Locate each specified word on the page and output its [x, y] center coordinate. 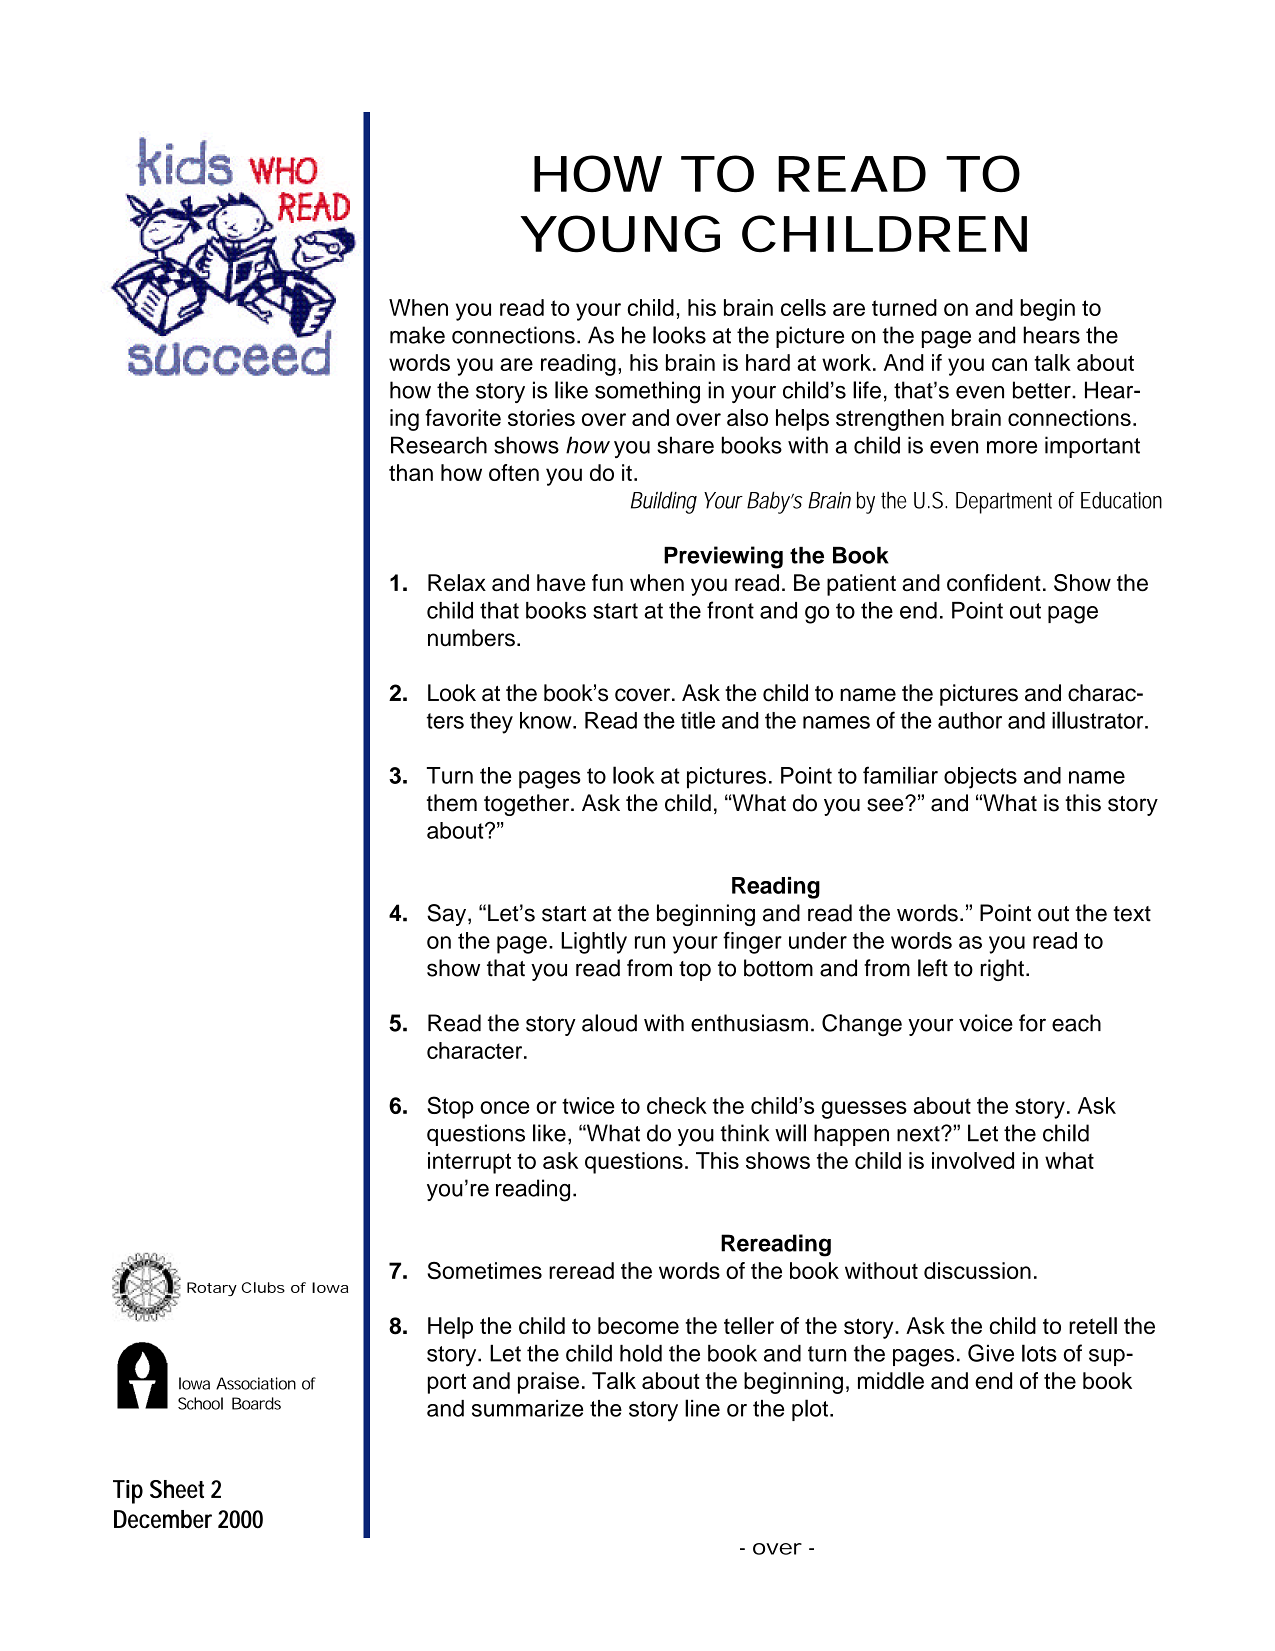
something [647, 392]
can [1009, 364]
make [417, 335]
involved [973, 1160]
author [970, 720]
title [698, 720]
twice [588, 1105]
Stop [450, 1107]
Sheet [177, 1489]
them [452, 803]
